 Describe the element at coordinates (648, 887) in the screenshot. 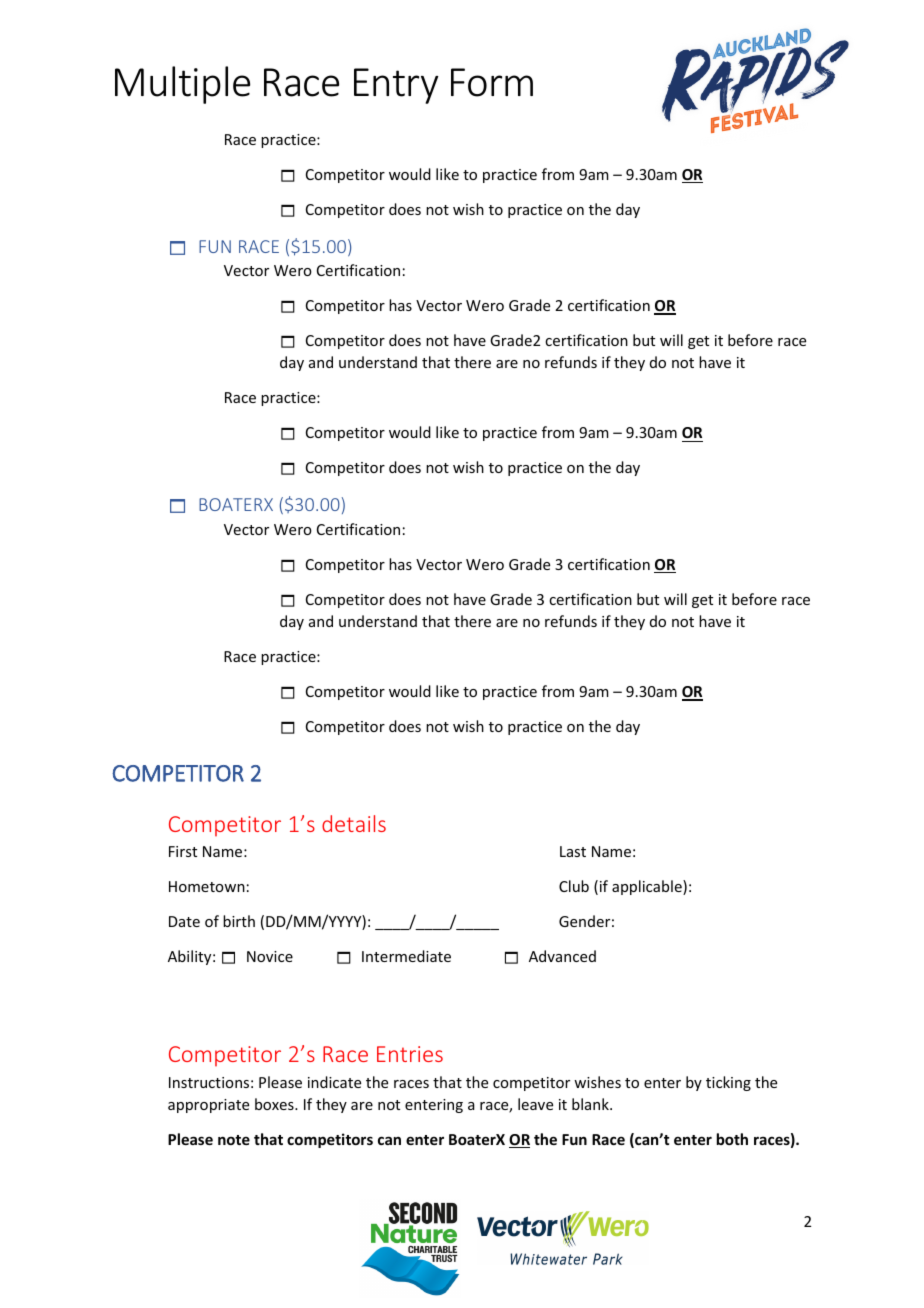

I see `applicable` at that location.
